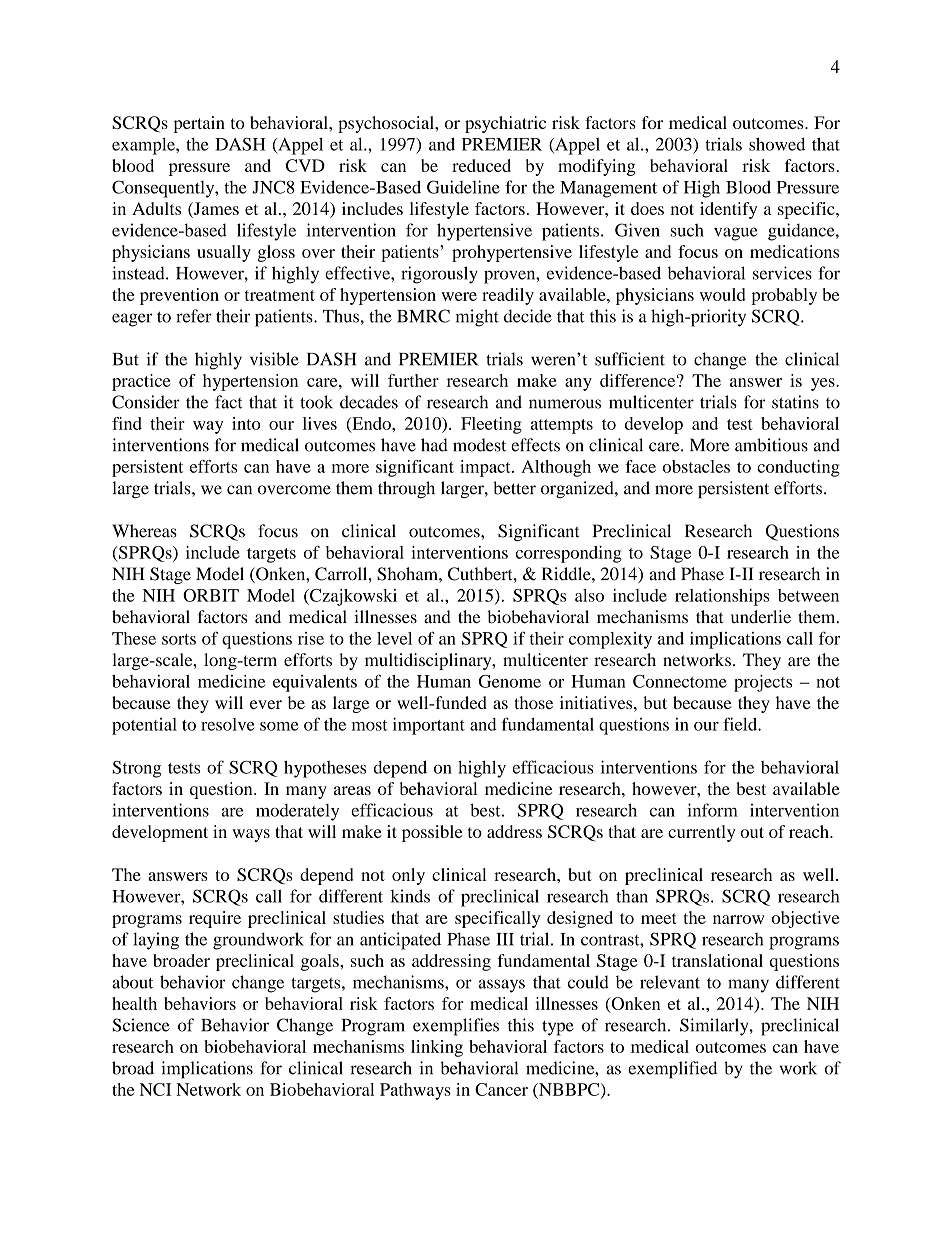 The width and height of the screenshot is (952, 1233). I want to click on ORBIT, so click(211, 595).
